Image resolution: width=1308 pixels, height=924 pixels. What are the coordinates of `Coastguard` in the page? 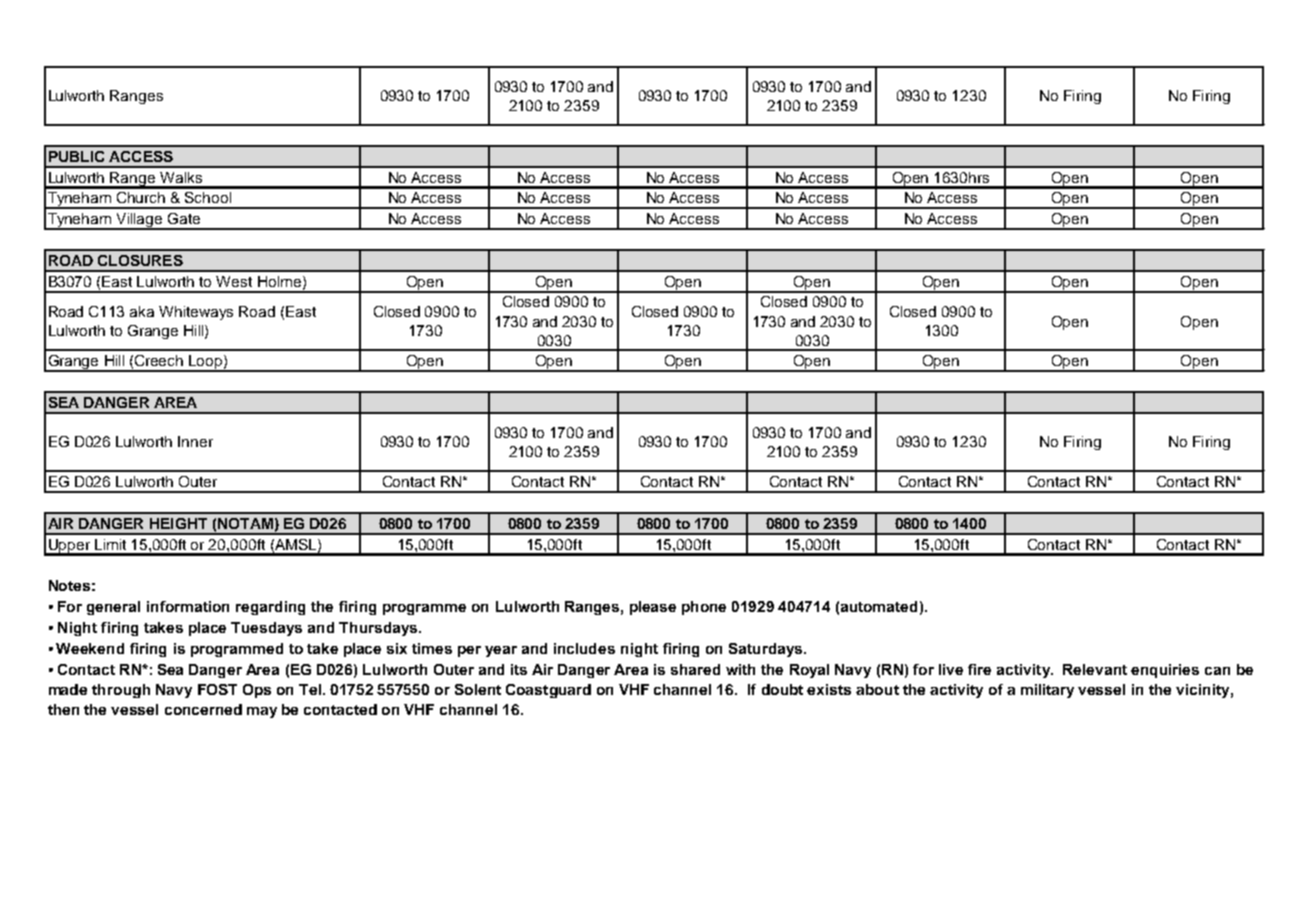 It's located at (548, 691).
